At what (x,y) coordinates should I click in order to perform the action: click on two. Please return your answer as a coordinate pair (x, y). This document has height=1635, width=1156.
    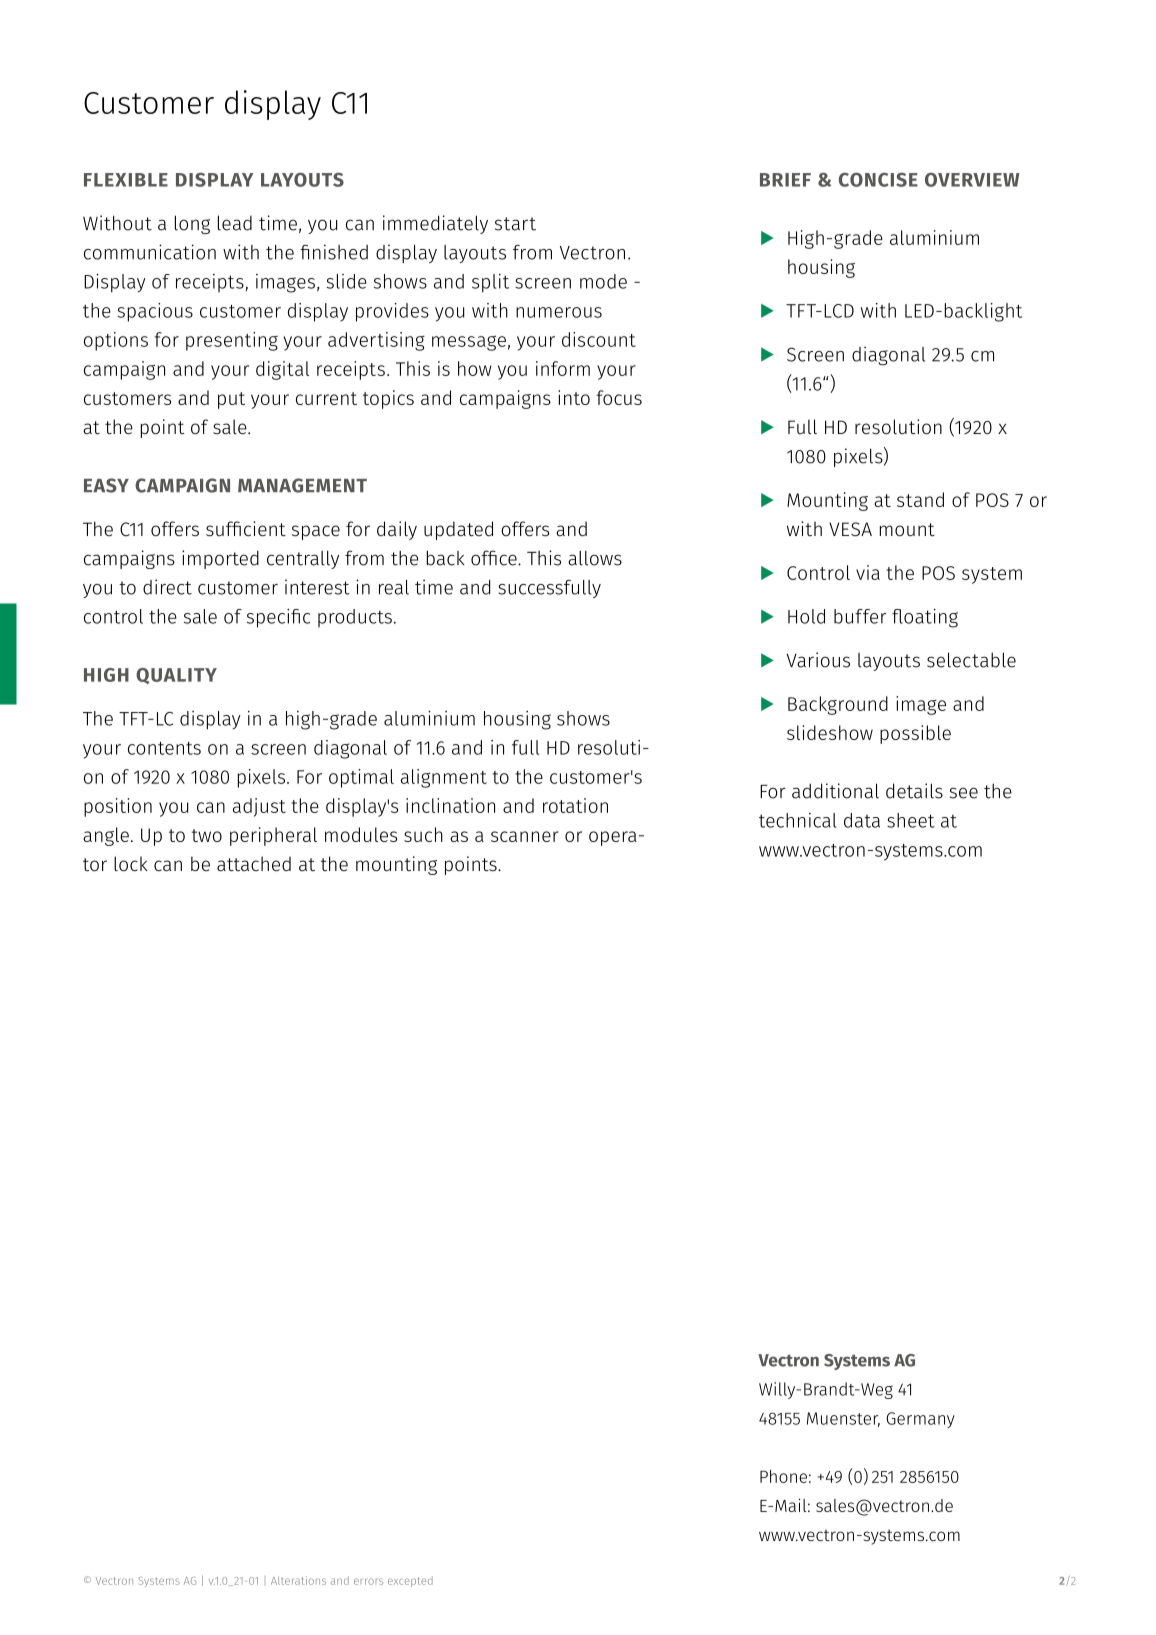
    Looking at the image, I should click on (207, 835).
